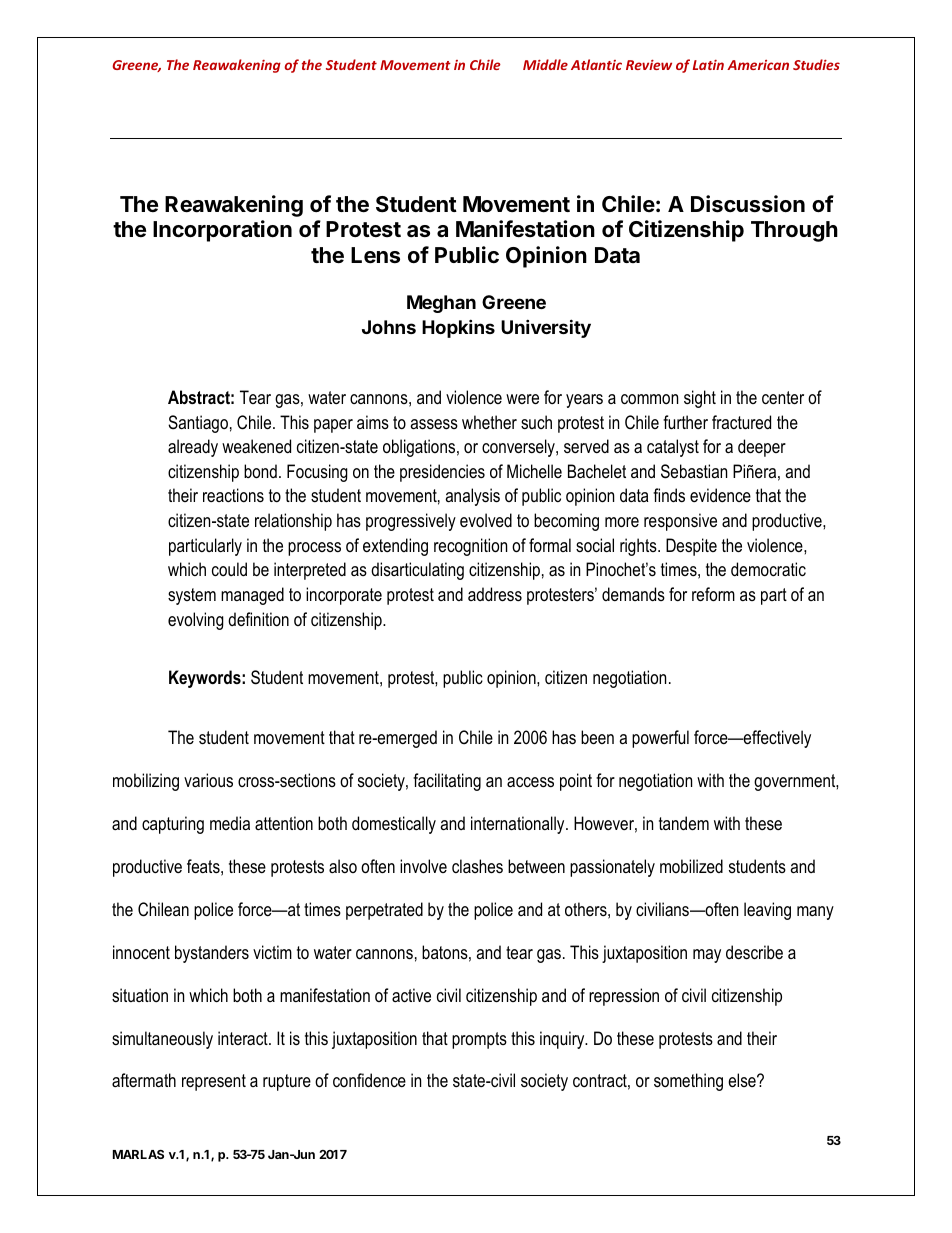 The image size is (952, 1233). I want to click on various, so click(208, 780).
